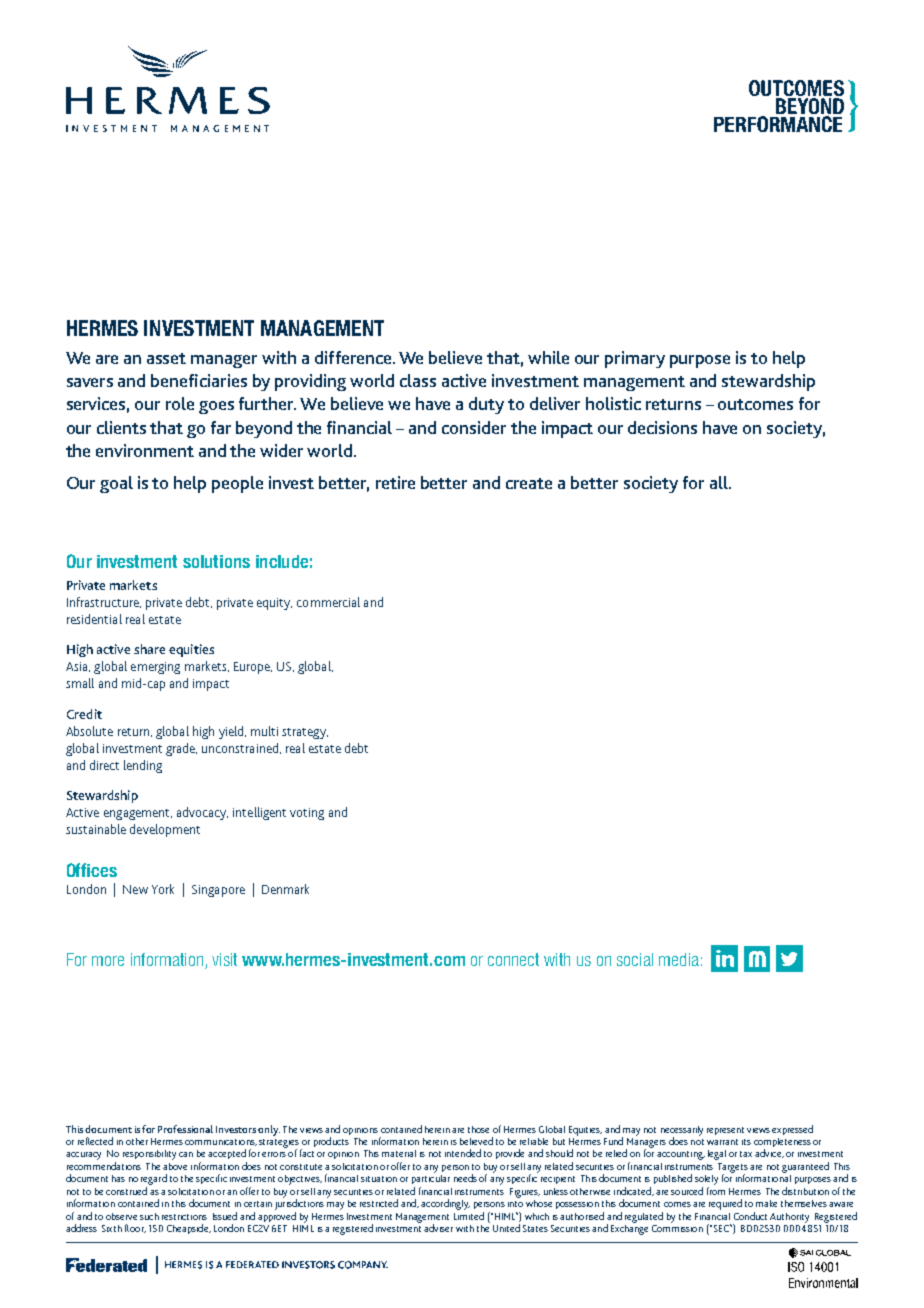 Image resolution: width=924 pixels, height=1308 pixels. What do you see at coordinates (224, 959) in the screenshot?
I see `visit` at bounding box center [224, 959].
